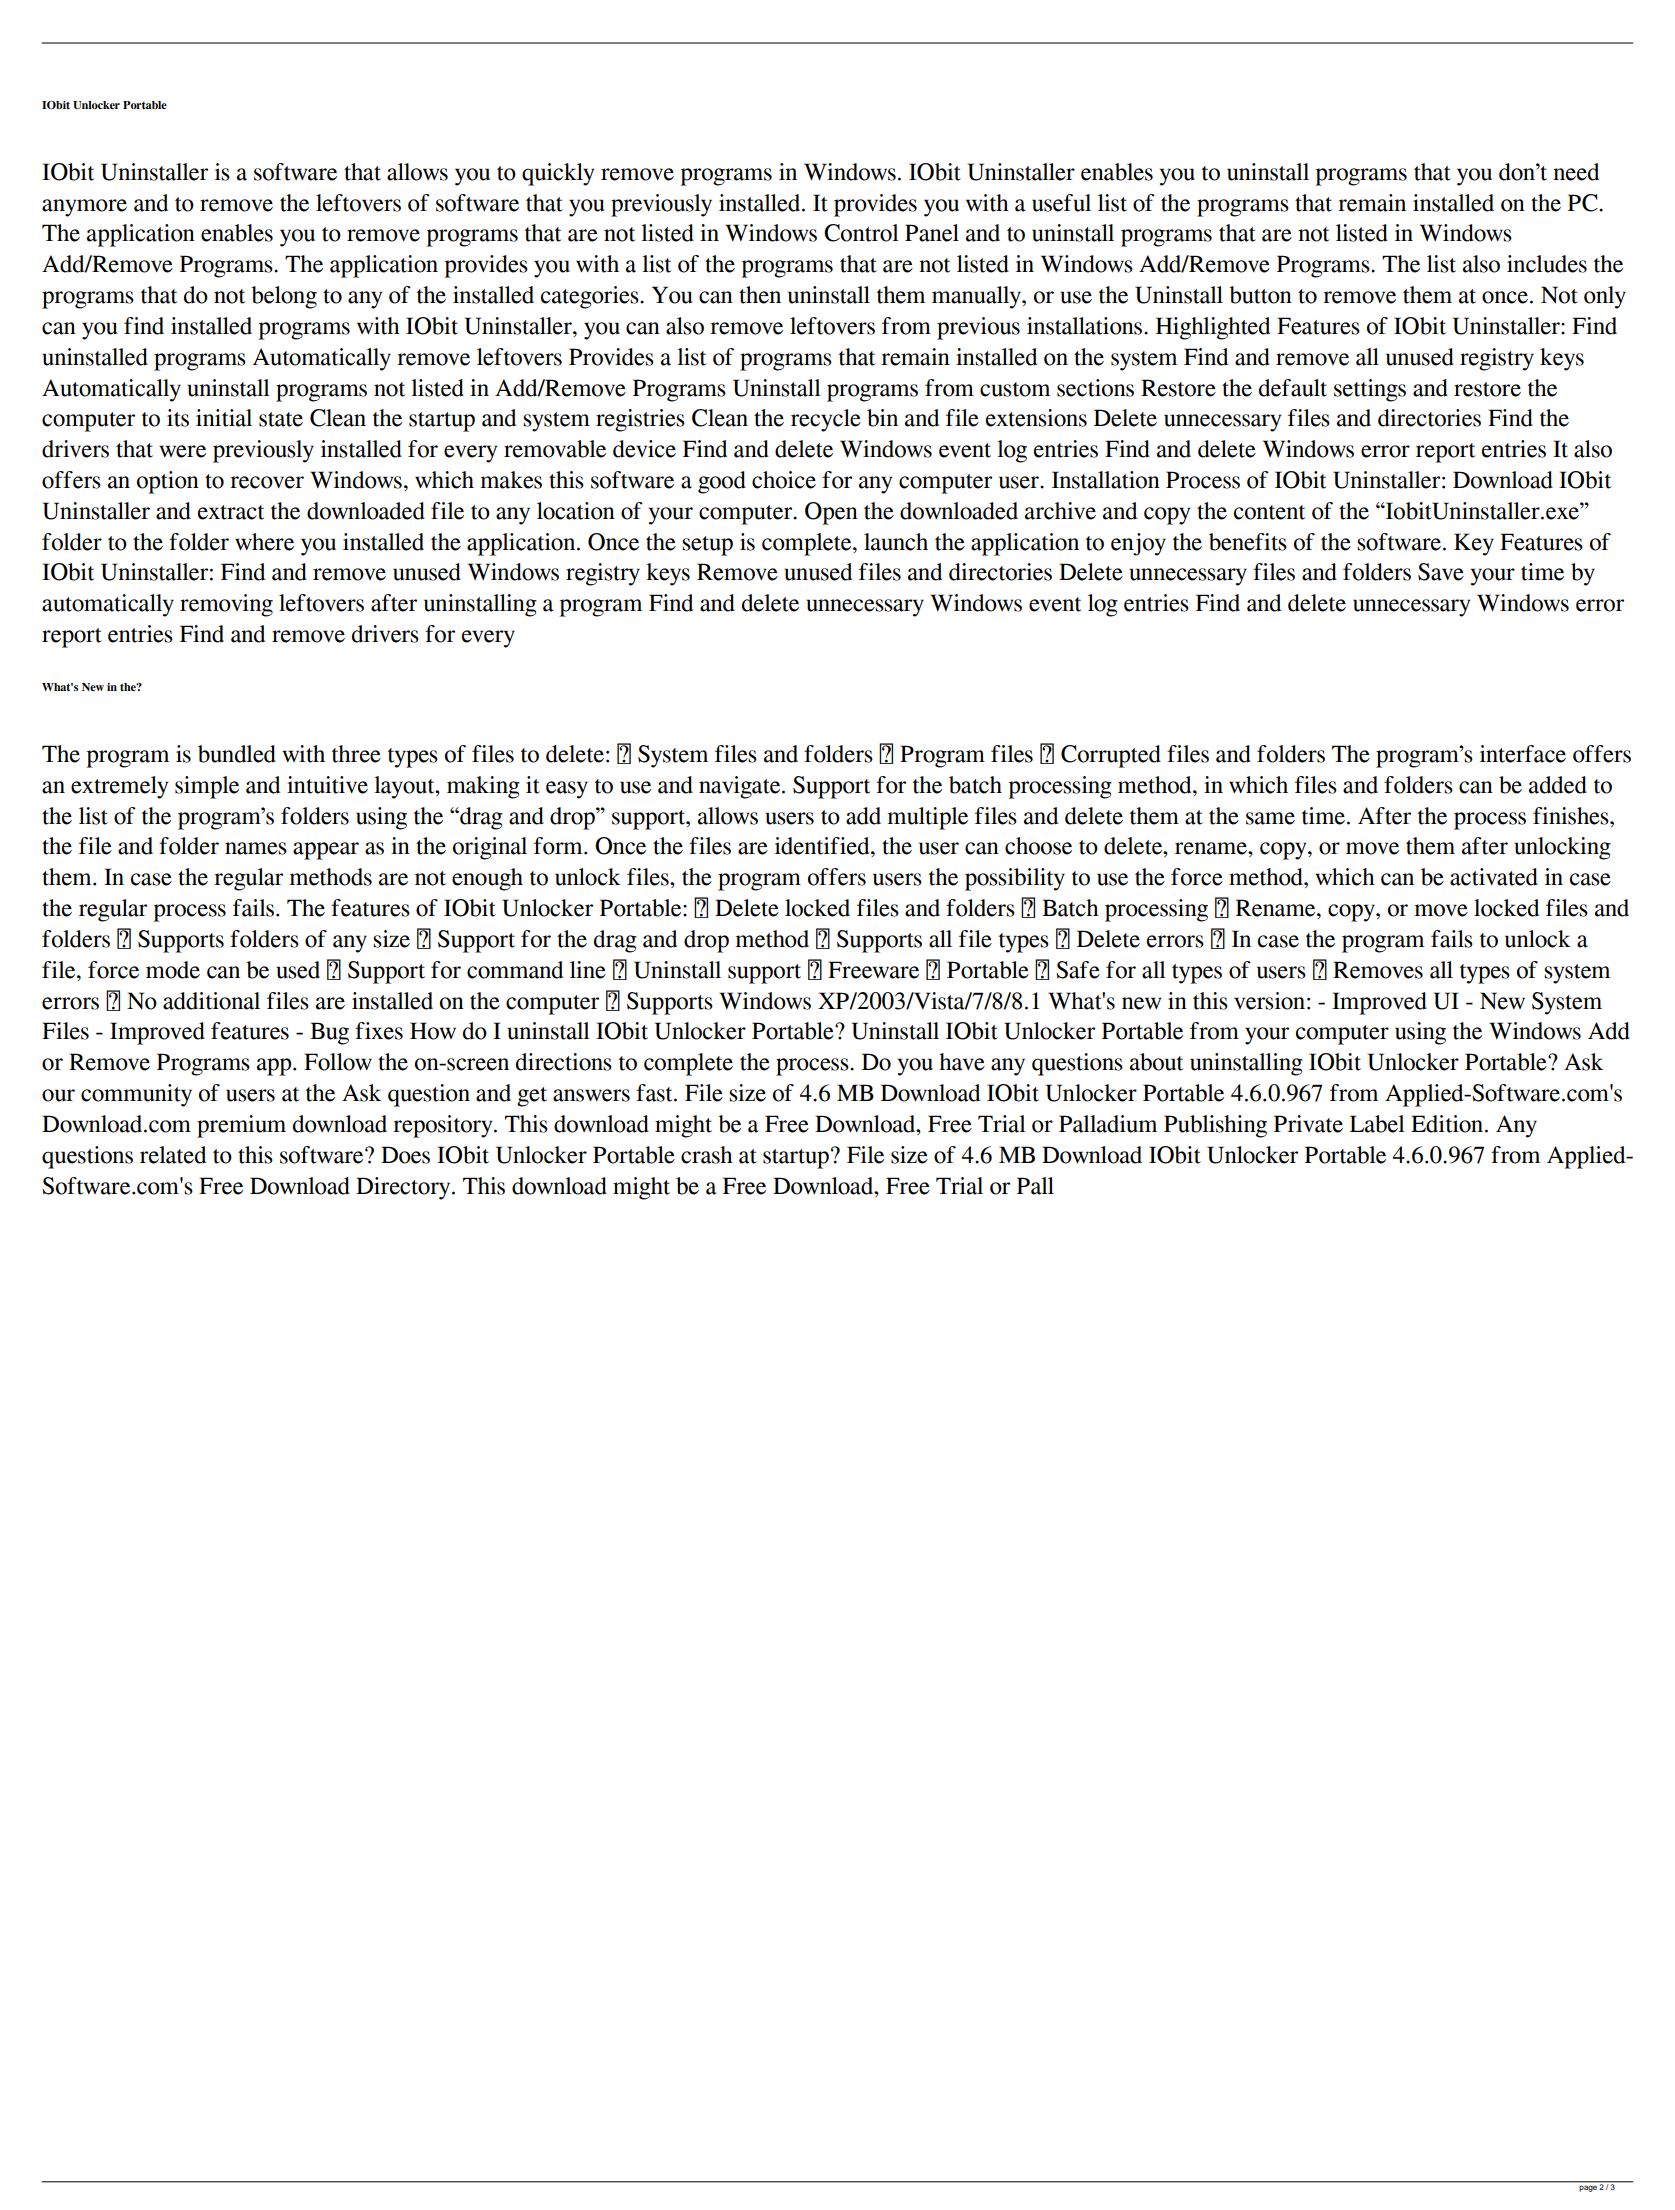 Image resolution: width=1675 pixels, height=2210 pixels. Describe the element at coordinates (1448, 1124) in the screenshot. I see `Edition` at that location.
